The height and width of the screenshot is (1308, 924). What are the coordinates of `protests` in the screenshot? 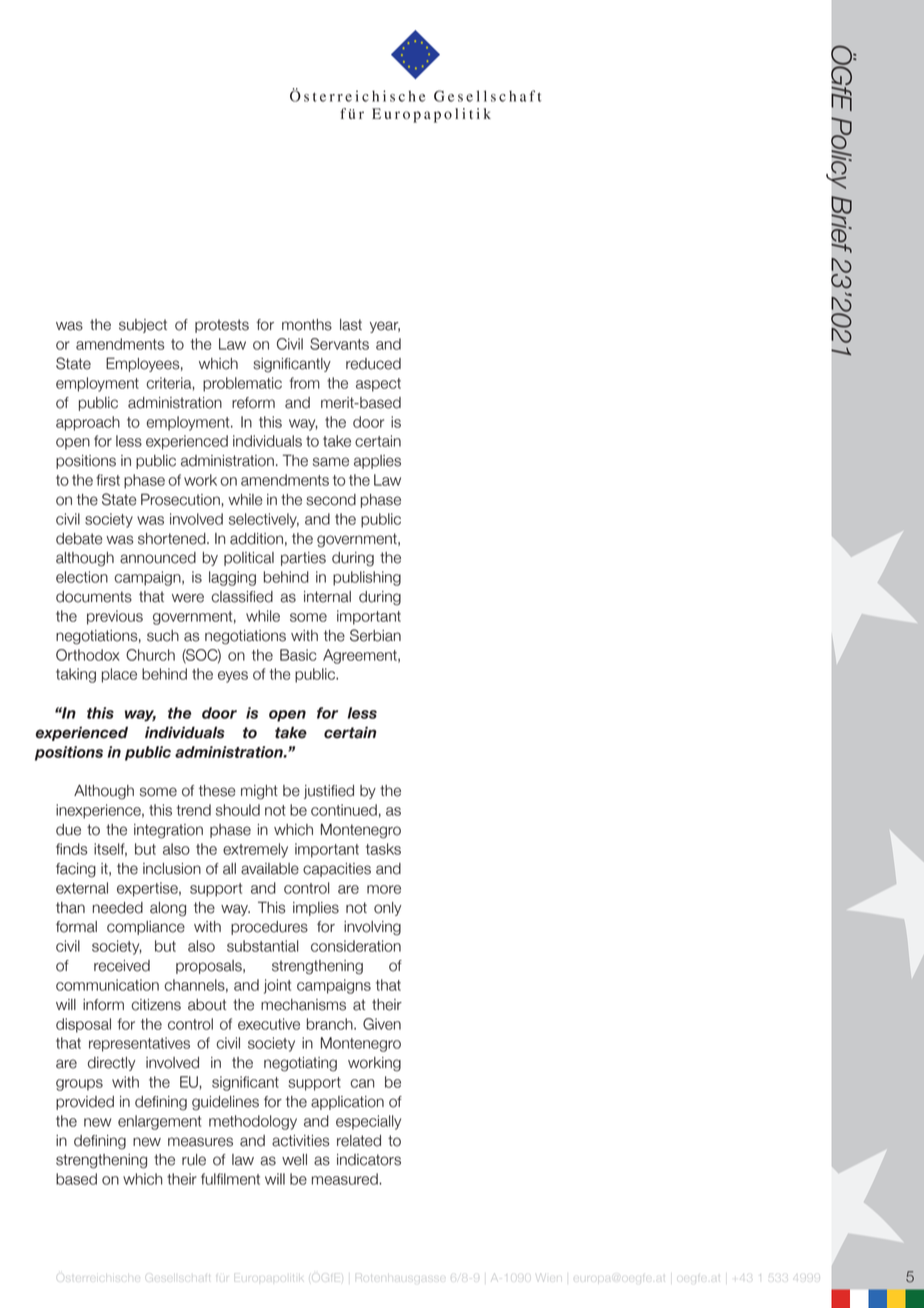 It's located at (222, 326).
